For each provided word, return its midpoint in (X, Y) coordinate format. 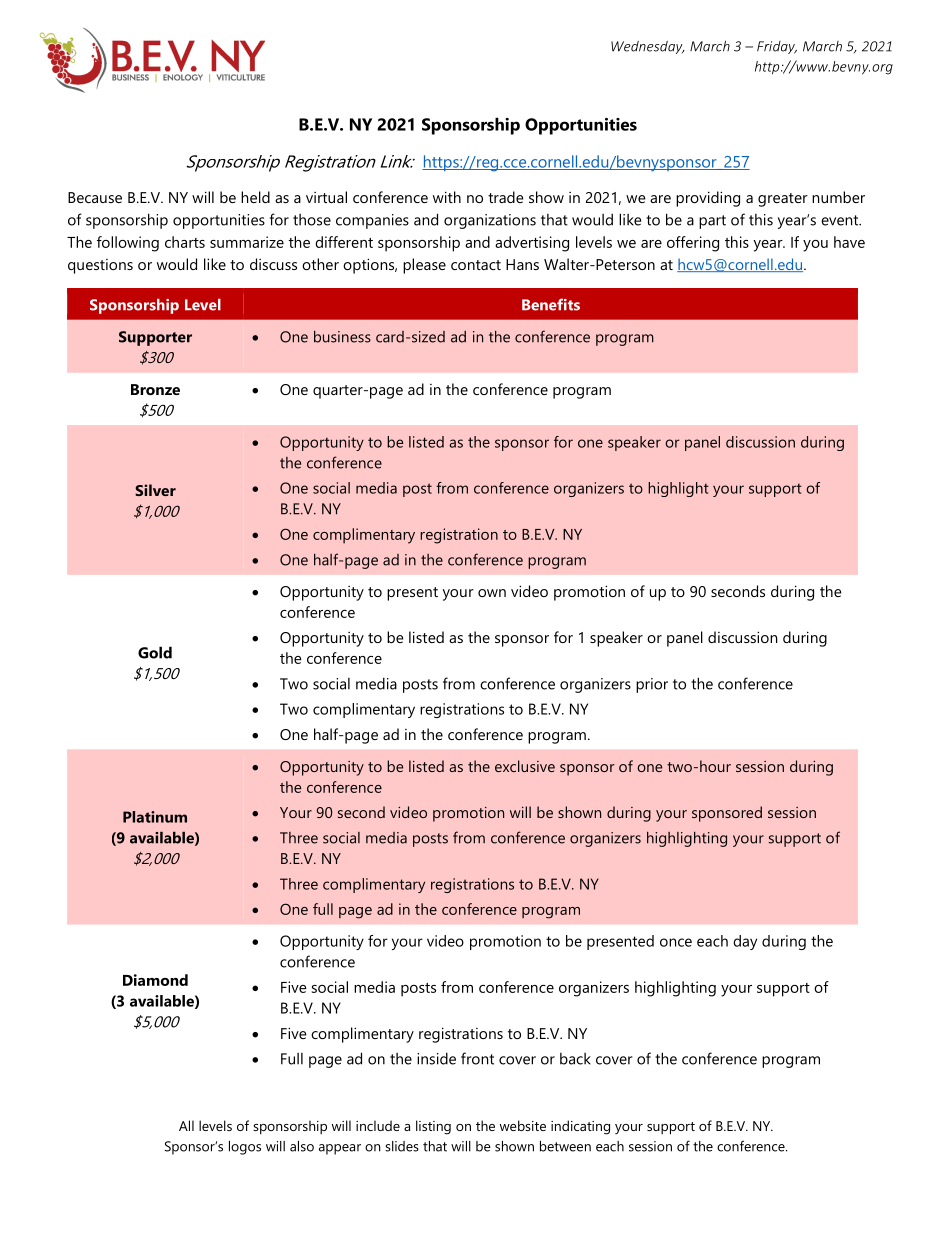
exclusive (525, 766)
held (255, 197)
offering (693, 244)
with (447, 197)
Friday (777, 47)
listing (433, 1127)
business (342, 337)
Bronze (155, 389)
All (186, 1125)
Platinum (155, 817)
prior (652, 685)
